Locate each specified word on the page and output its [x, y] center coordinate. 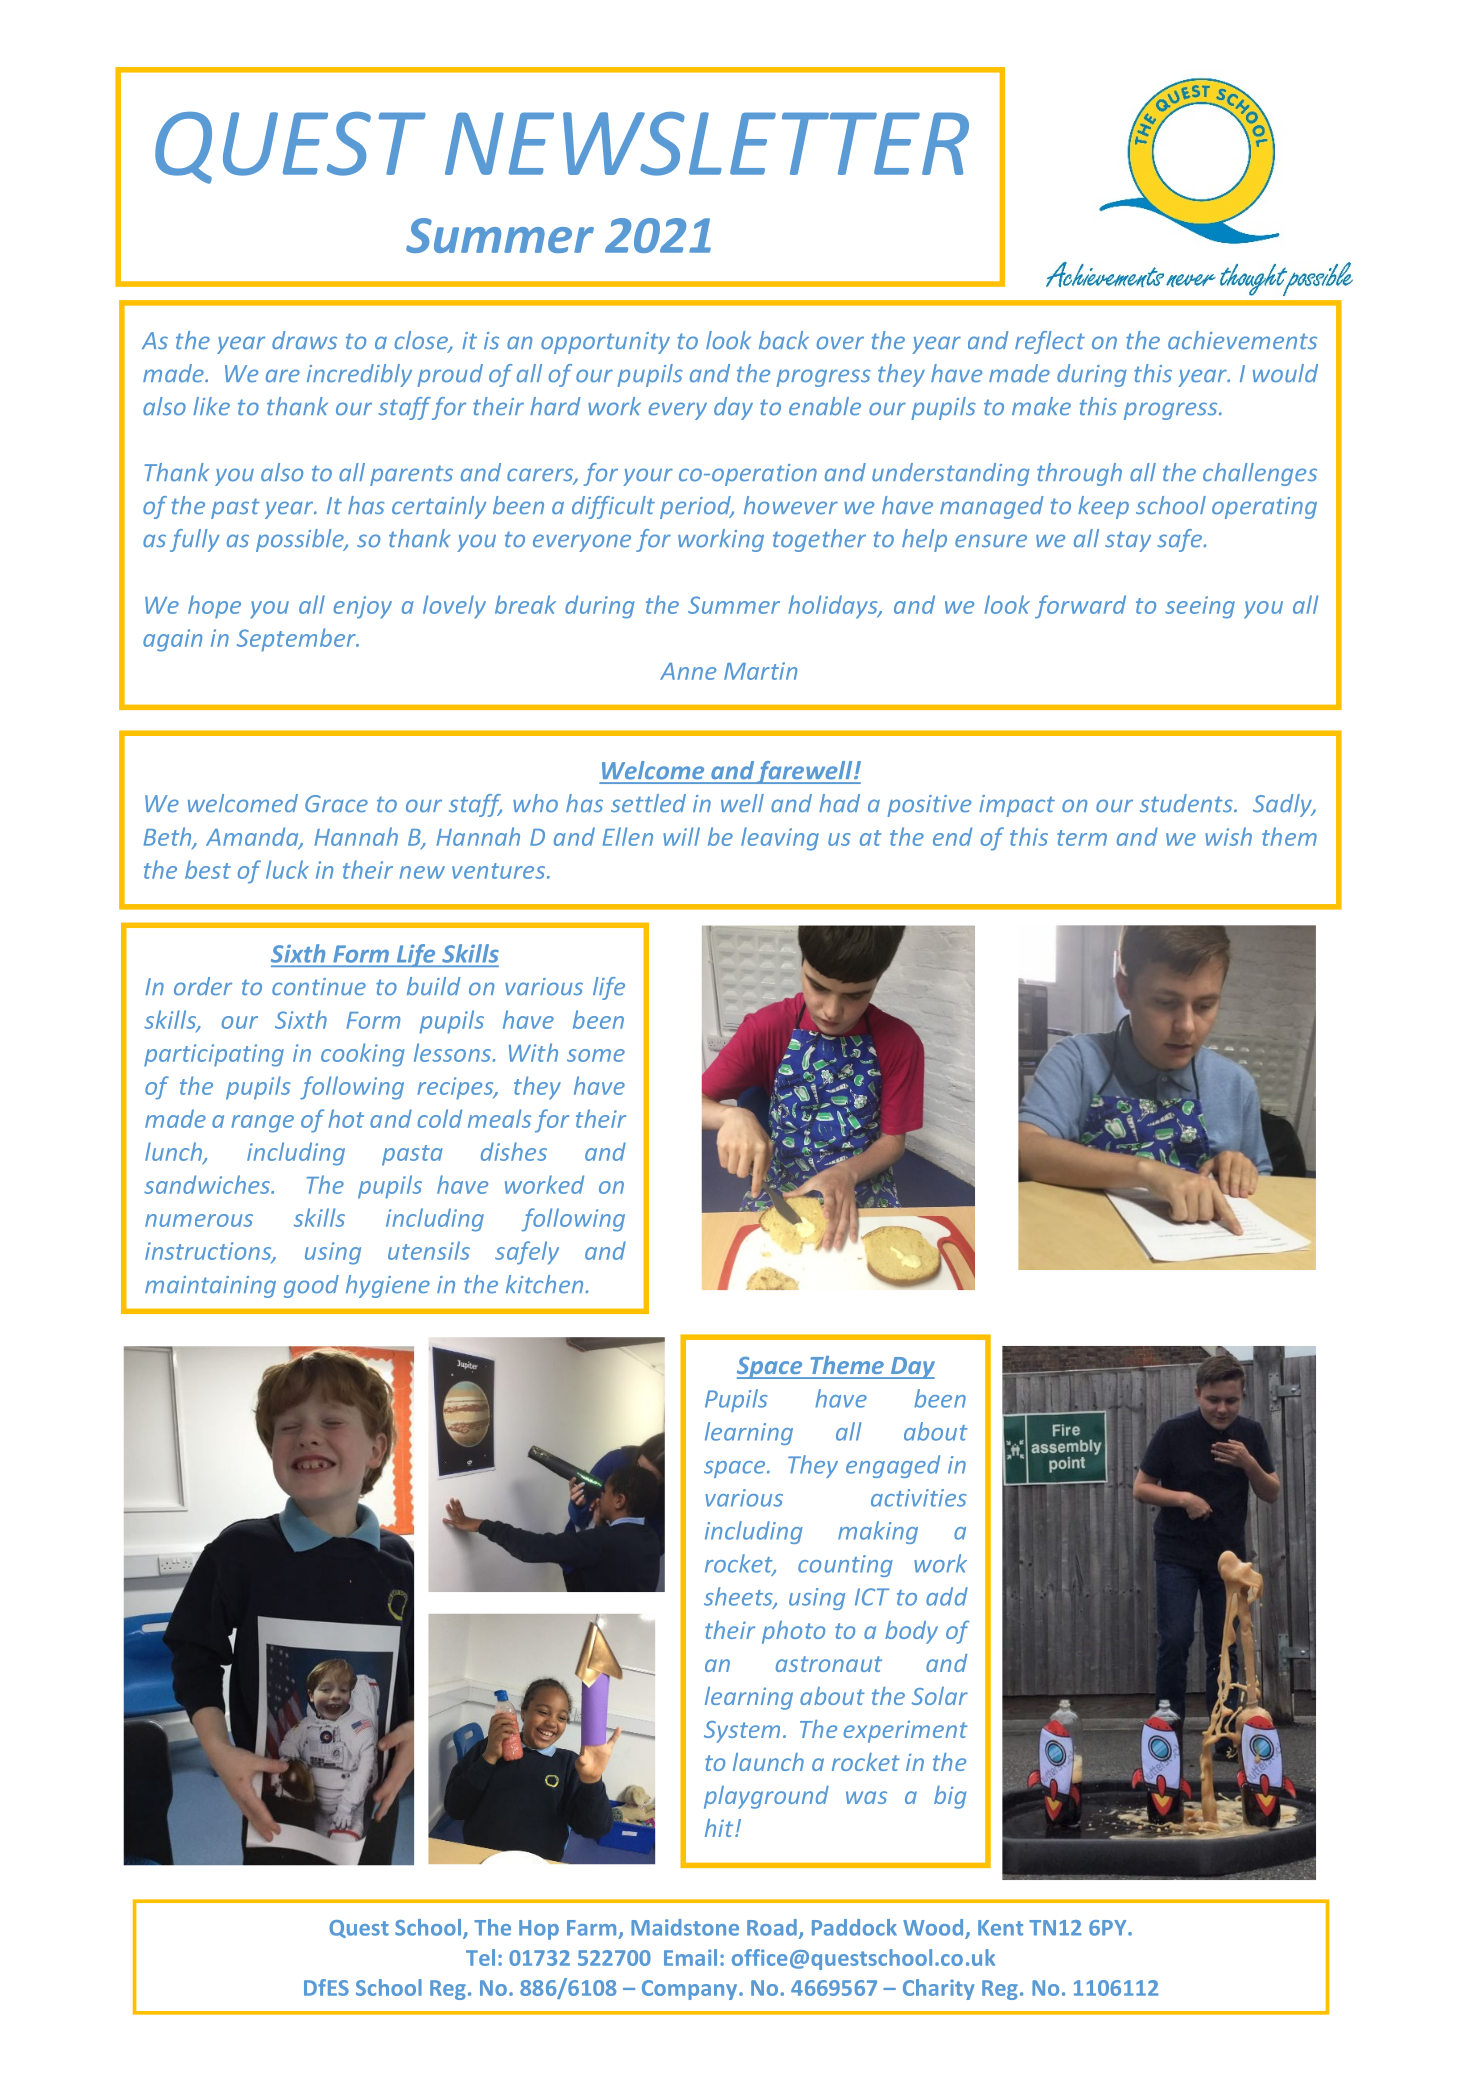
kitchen [546, 1284]
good [311, 1286]
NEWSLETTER [707, 144]
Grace [336, 804]
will [681, 836]
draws [304, 340]
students [1187, 803]
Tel [480, 1957]
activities [919, 1498]
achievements [1242, 340]
